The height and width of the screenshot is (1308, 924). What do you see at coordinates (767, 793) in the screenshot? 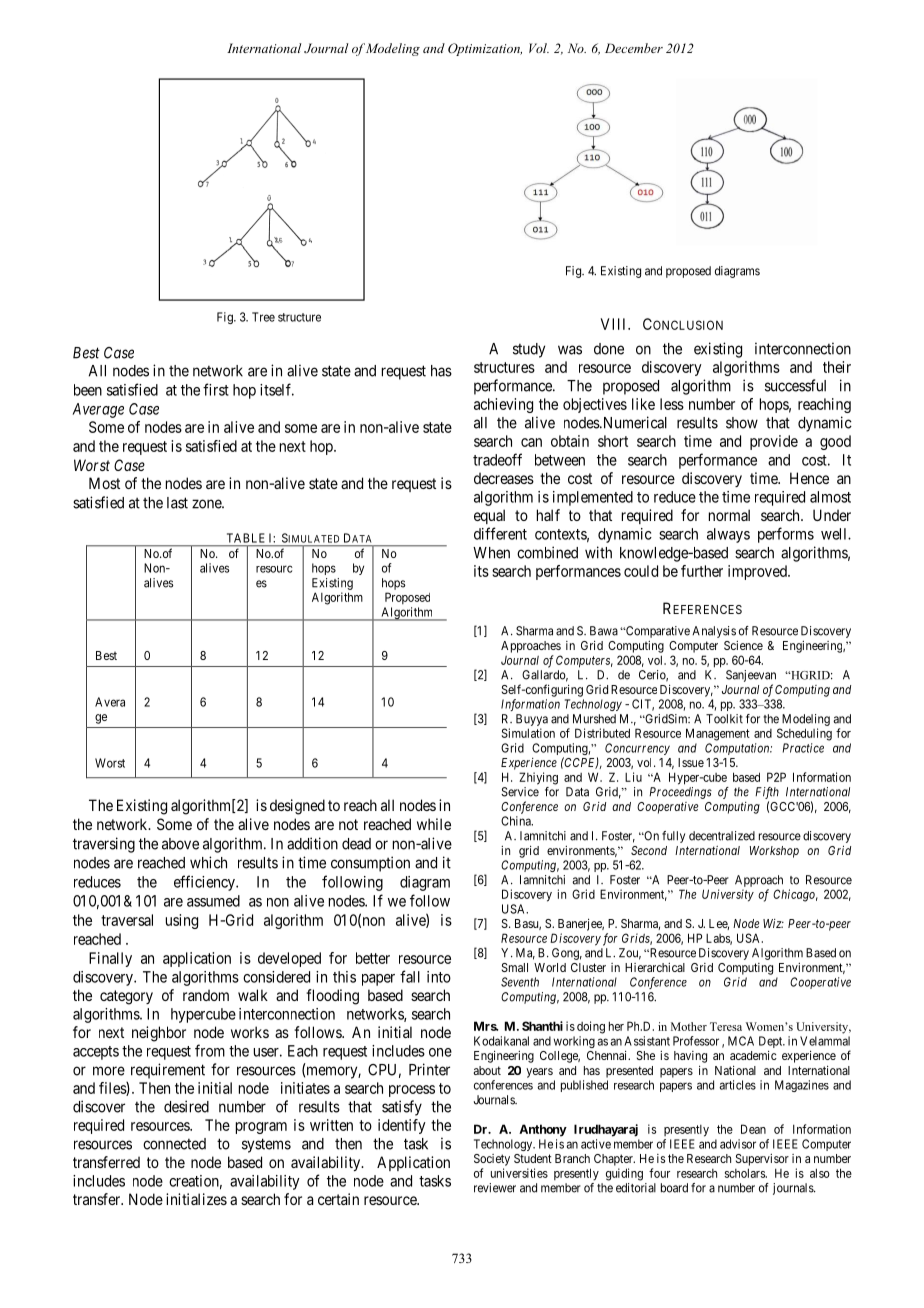
I see `Fifth` at bounding box center [767, 793].
